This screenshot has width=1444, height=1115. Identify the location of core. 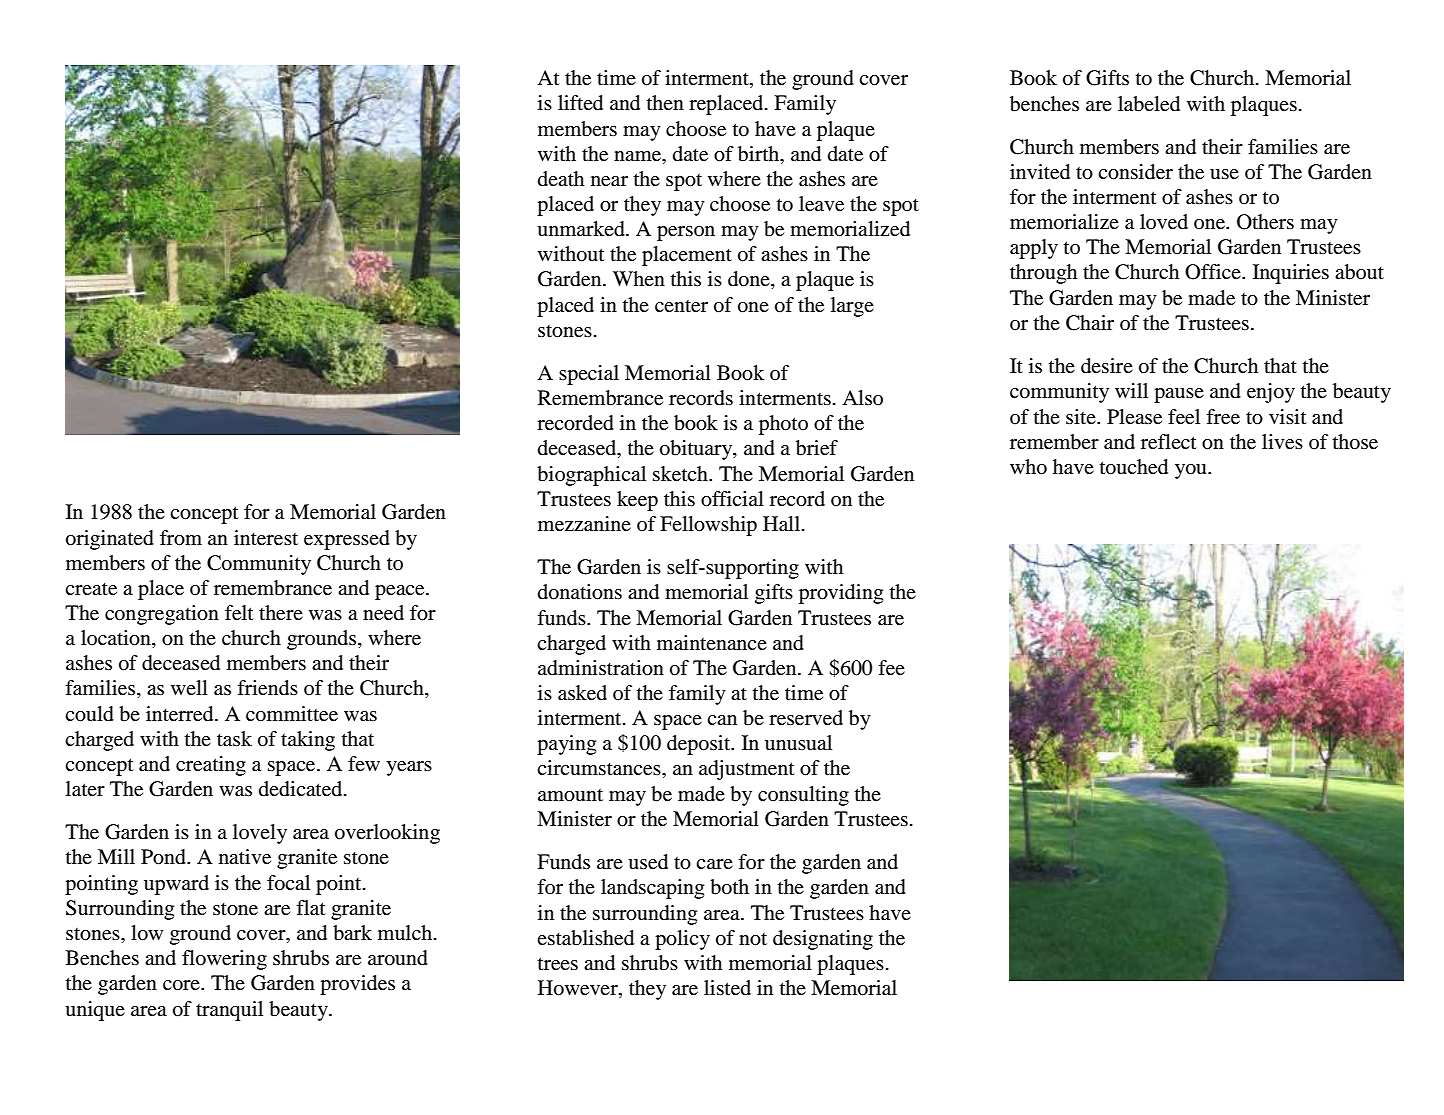
(182, 985).
